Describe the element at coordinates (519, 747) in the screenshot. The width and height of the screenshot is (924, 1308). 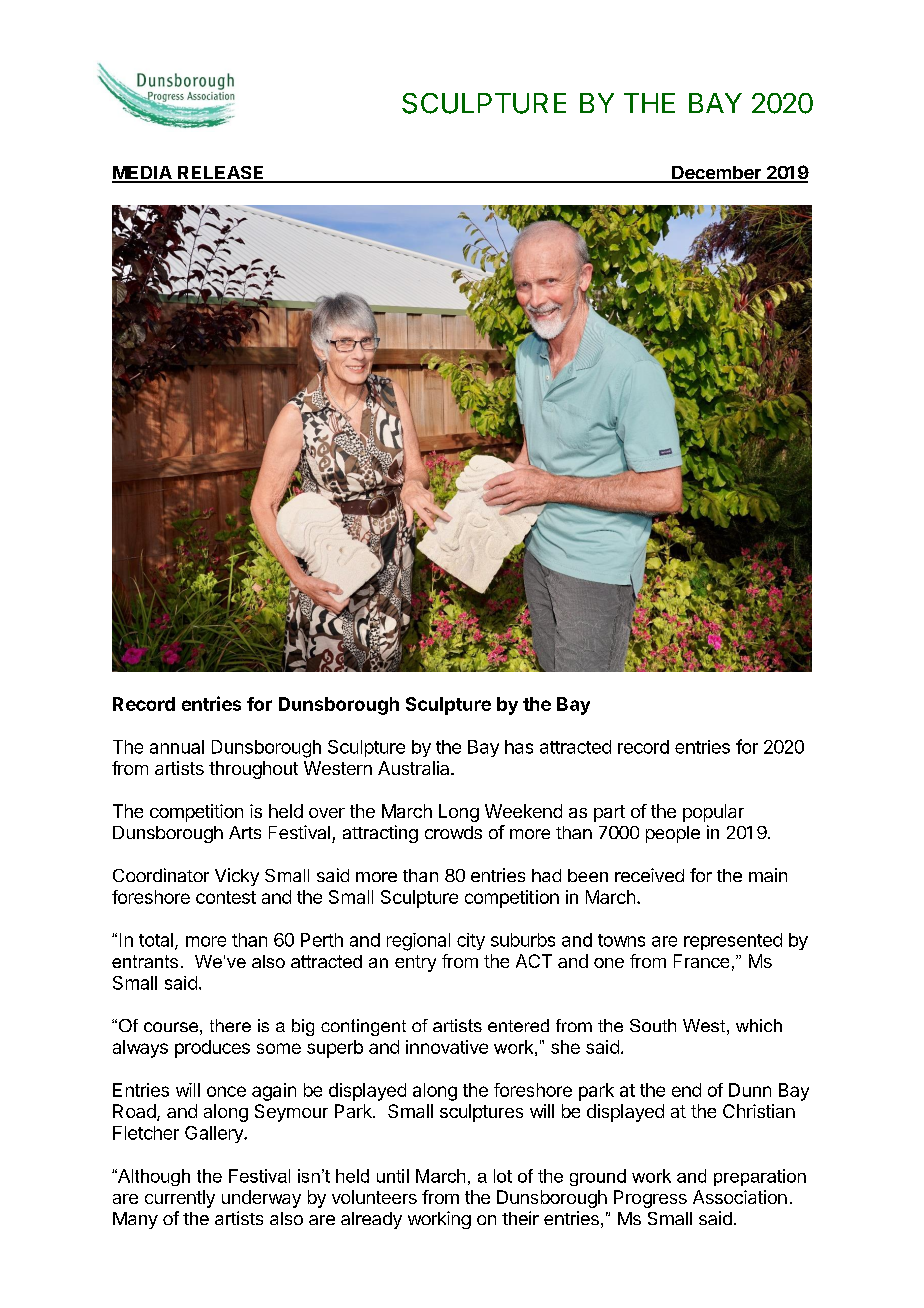
I see `has` at that location.
